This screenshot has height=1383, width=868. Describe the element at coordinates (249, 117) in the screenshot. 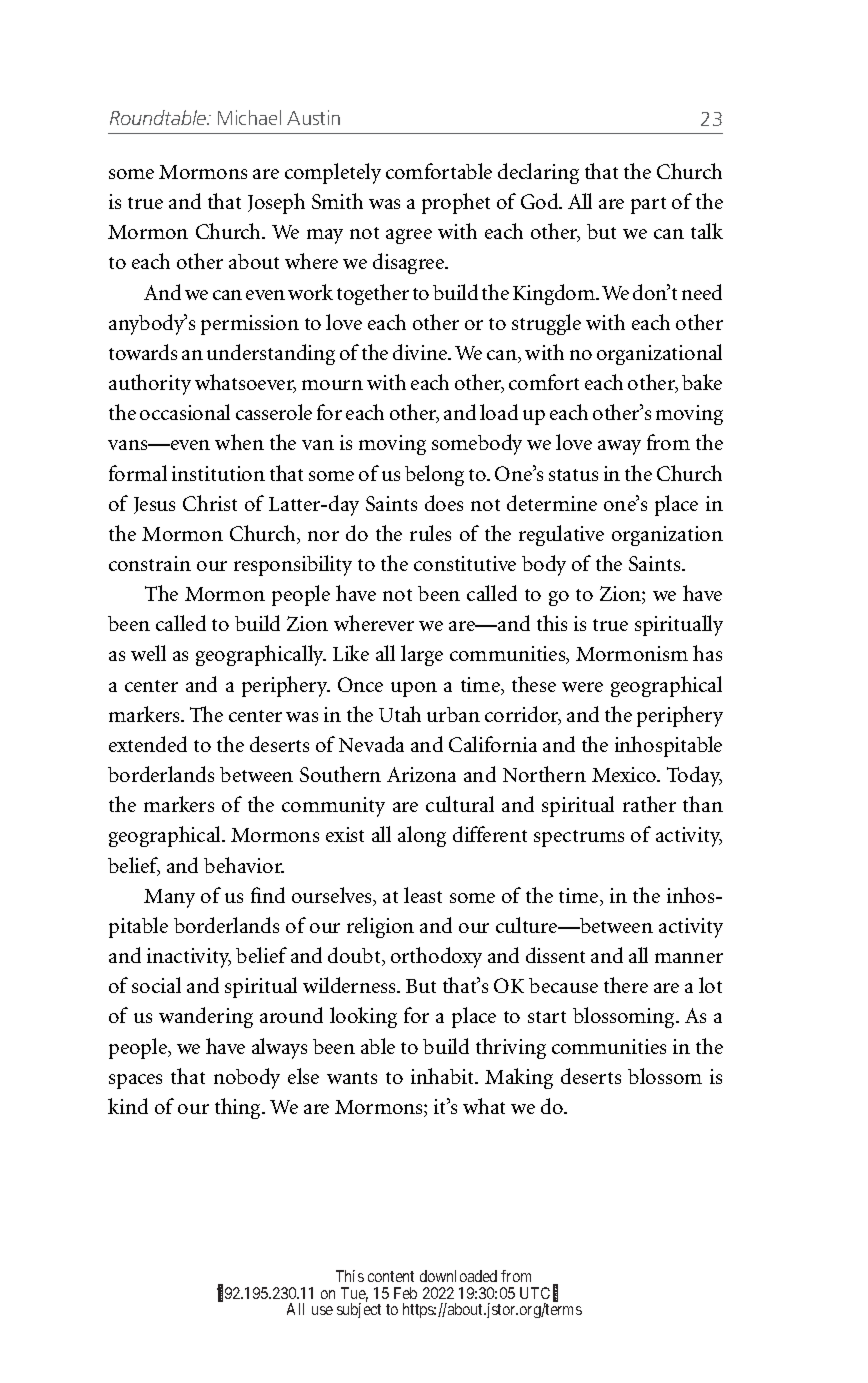

I see `Michael` at that location.
